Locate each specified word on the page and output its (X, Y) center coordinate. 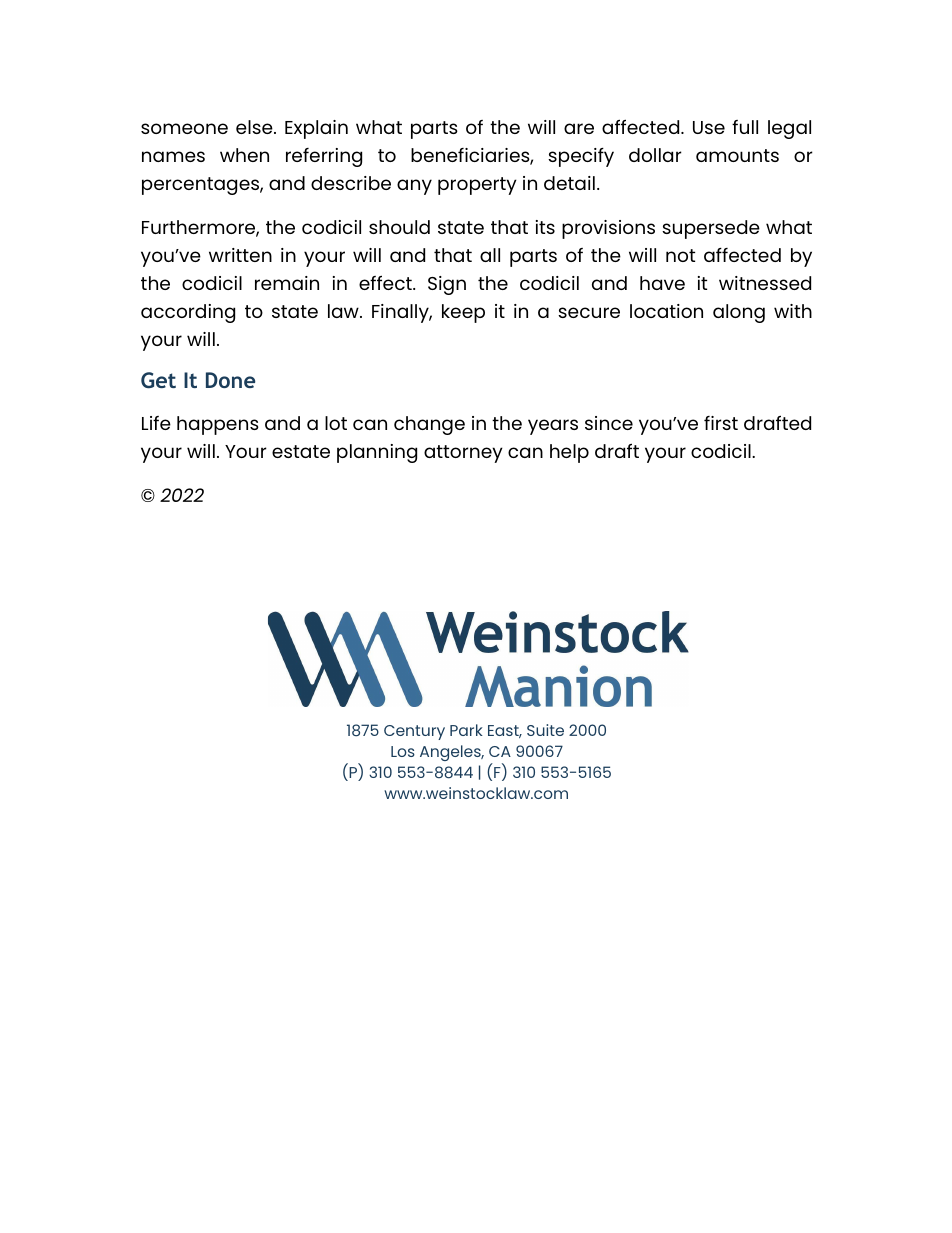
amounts (737, 155)
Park (466, 730)
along (739, 313)
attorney (463, 454)
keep (463, 313)
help (569, 453)
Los (403, 751)
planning (377, 453)
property (477, 186)
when (244, 155)
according (188, 313)
